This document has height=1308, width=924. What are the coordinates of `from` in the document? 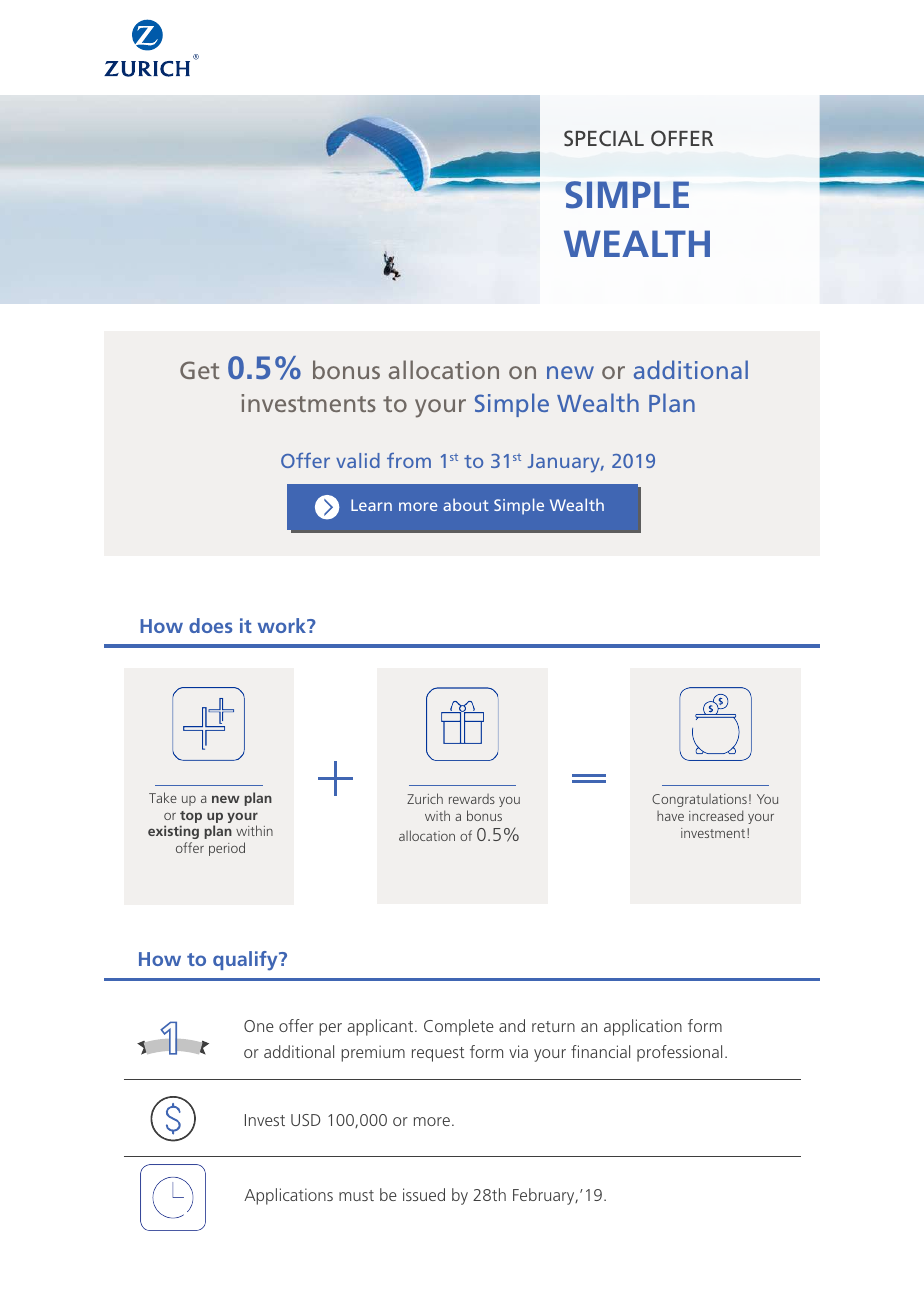 It's located at (409, 460).
